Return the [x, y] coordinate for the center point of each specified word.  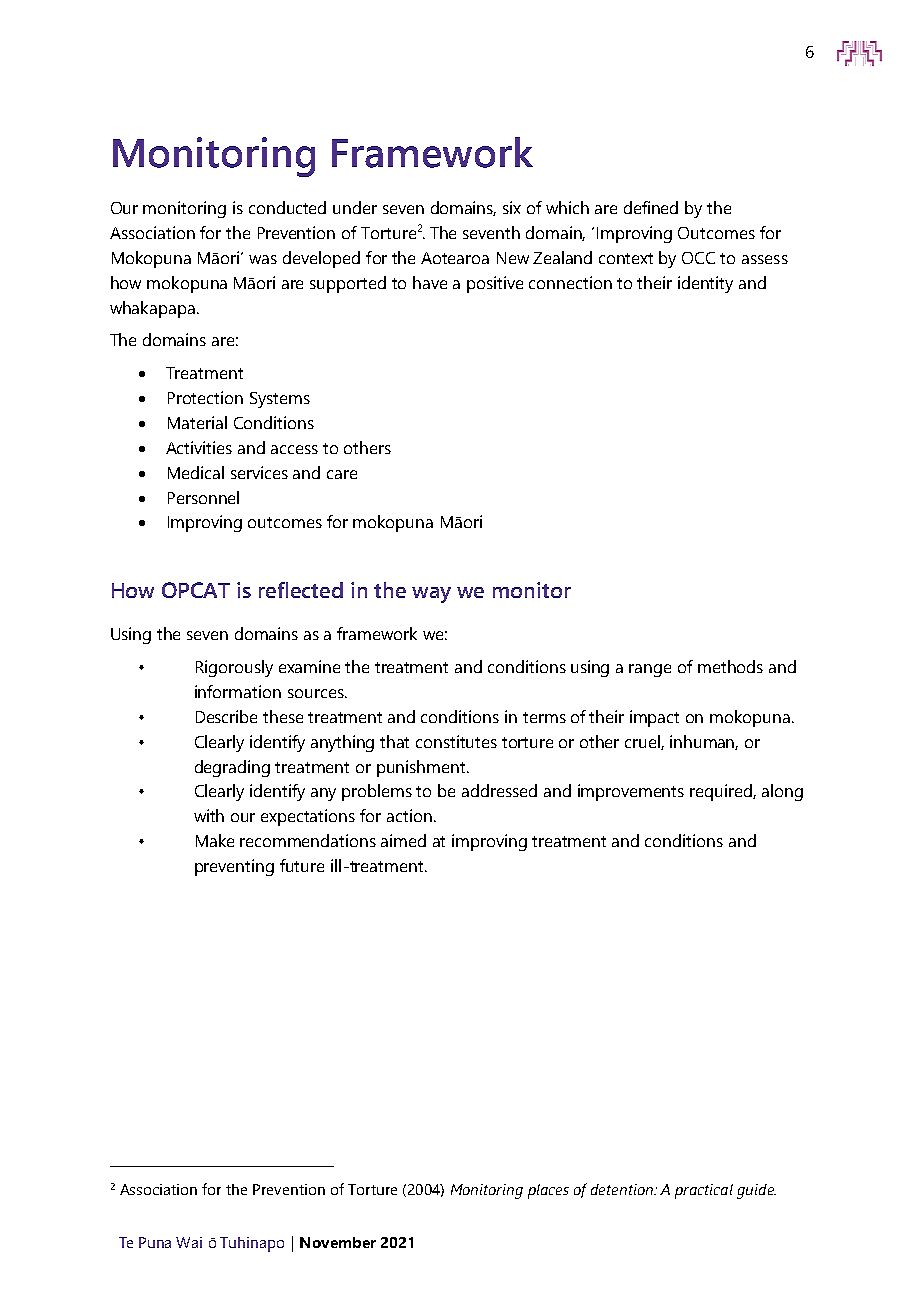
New [513, 258]
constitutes [456, 741]
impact [654, 718]
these [283, 716]
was [263, 259]
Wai [189, 1242]
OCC [698, 258]
